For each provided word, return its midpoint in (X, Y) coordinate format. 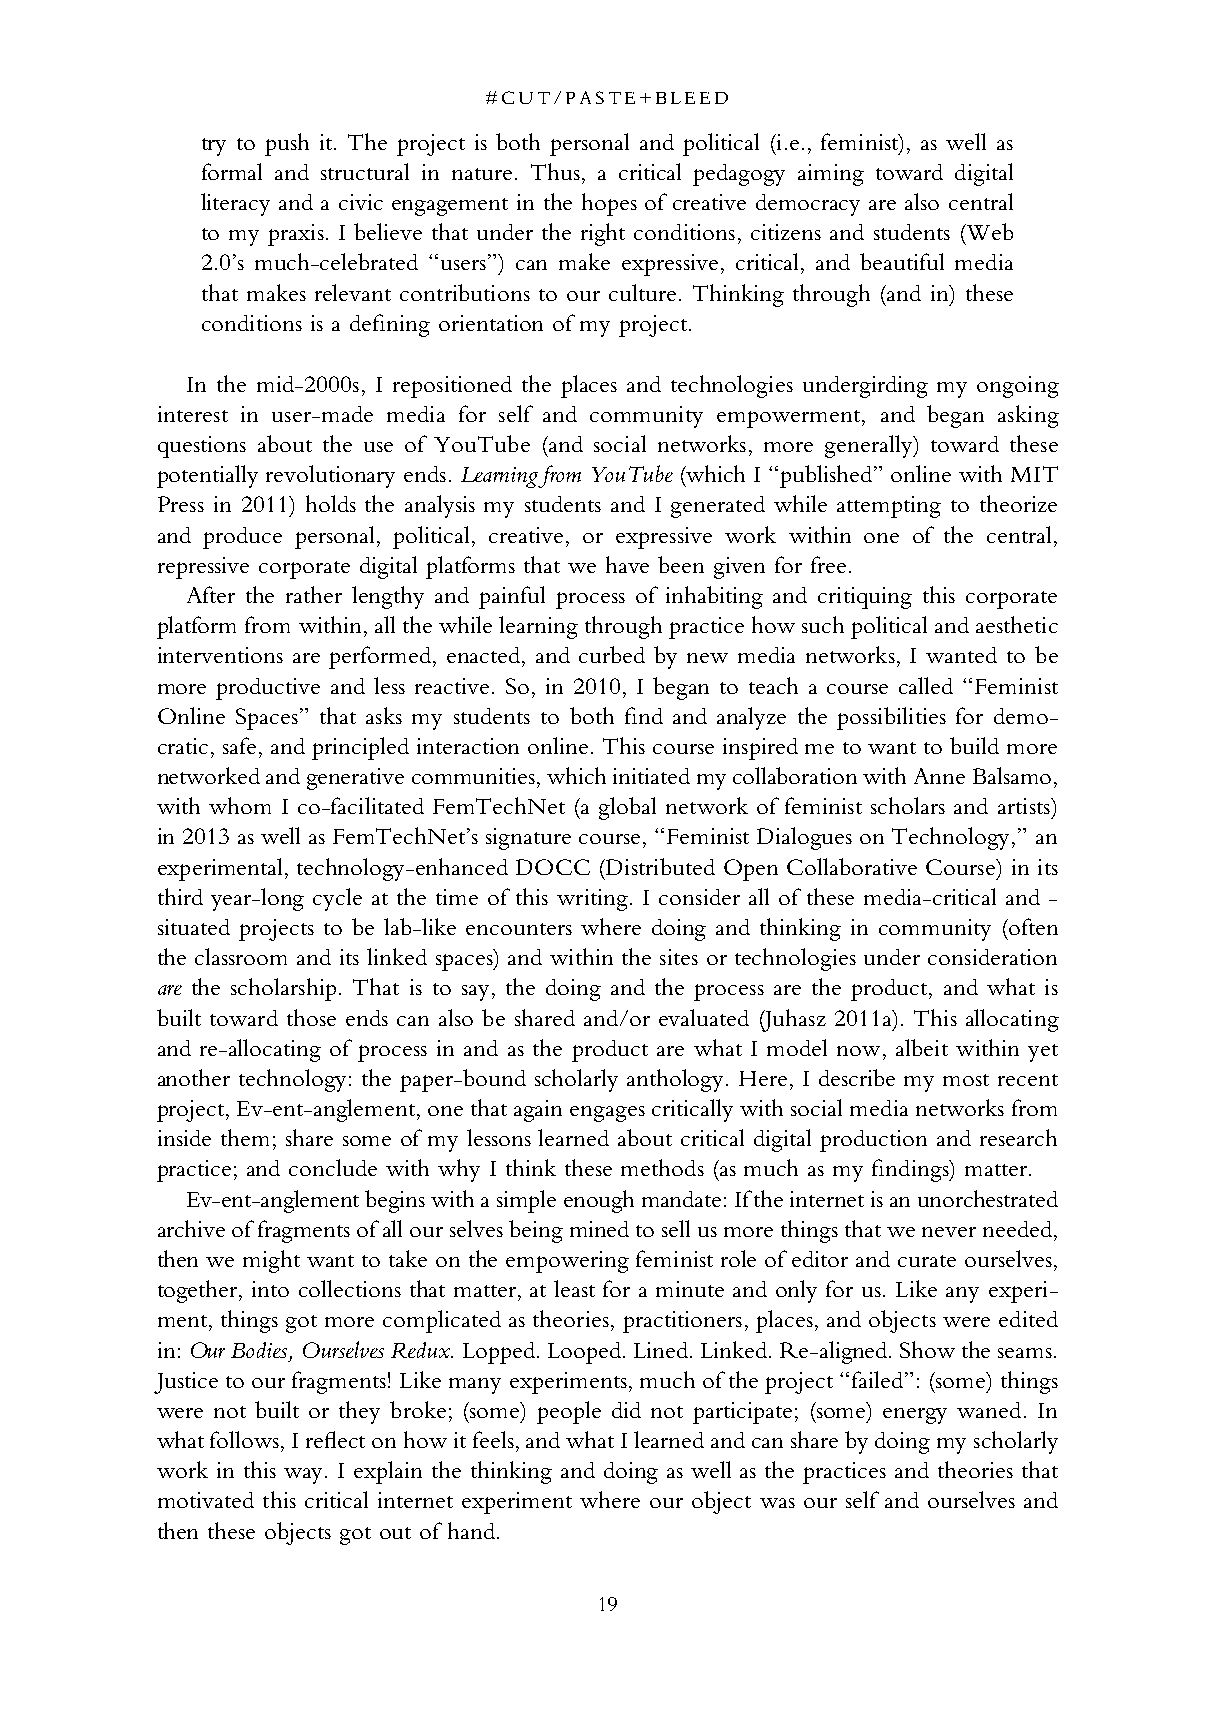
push (287, 144)
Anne (939, 776)
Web (988, 233)
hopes (609, 204)
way (305, 1476)
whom (240, 805)
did (626, 1410)
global (627, 808)
